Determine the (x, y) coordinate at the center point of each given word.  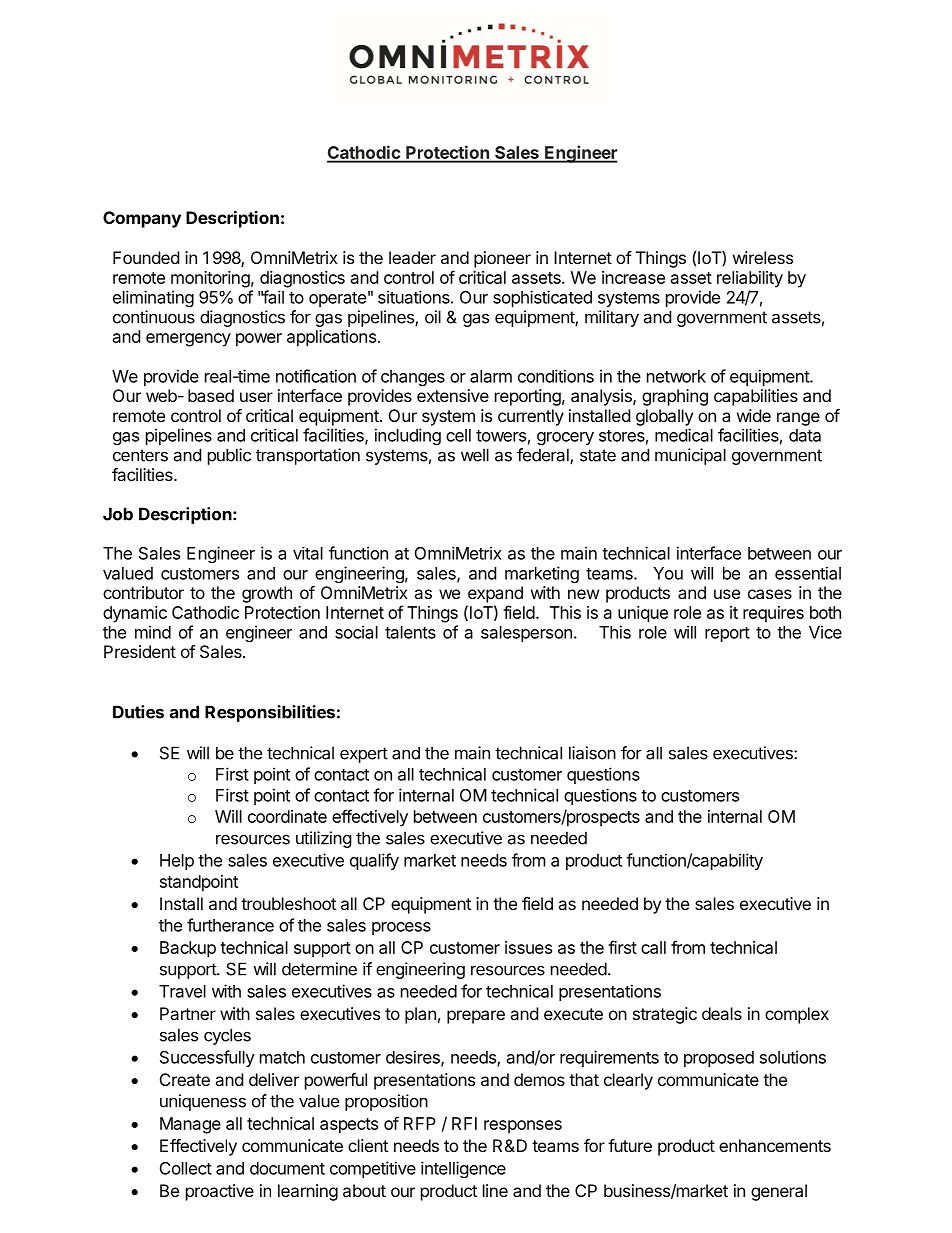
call (653, 947)
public (229, 456)
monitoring (210, 279)
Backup (188, 949)
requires (773, 614)
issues (528, 947)
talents (410, 632)
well (475, 455)
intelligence (463, 1169)
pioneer (502, 259)
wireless (763, 257)
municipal (690, 456)
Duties (138, 712)
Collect (186, 1168)
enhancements (775, 1145)
